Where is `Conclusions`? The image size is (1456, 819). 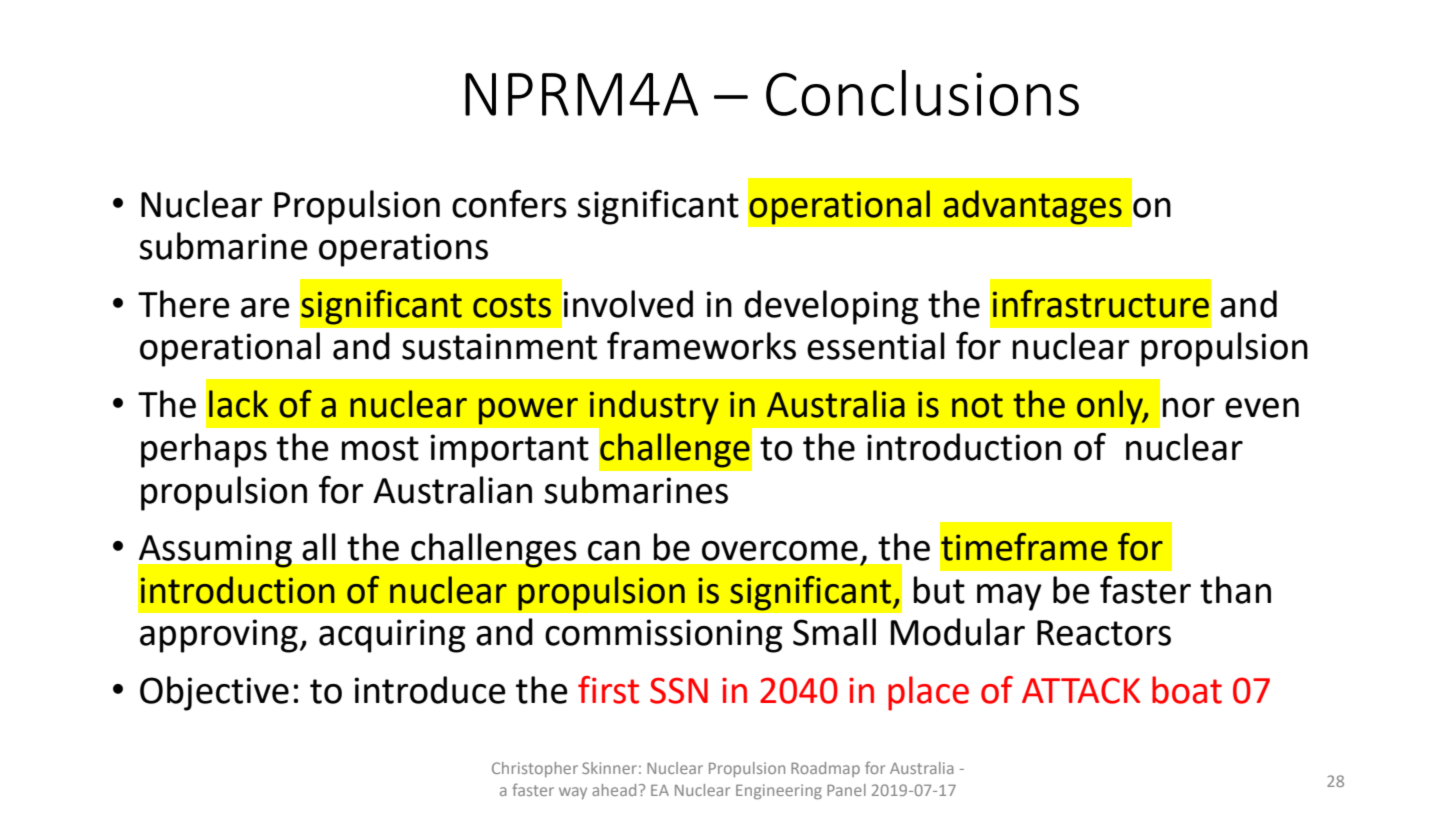
Conclusions is located at coordinates (922, 93).
